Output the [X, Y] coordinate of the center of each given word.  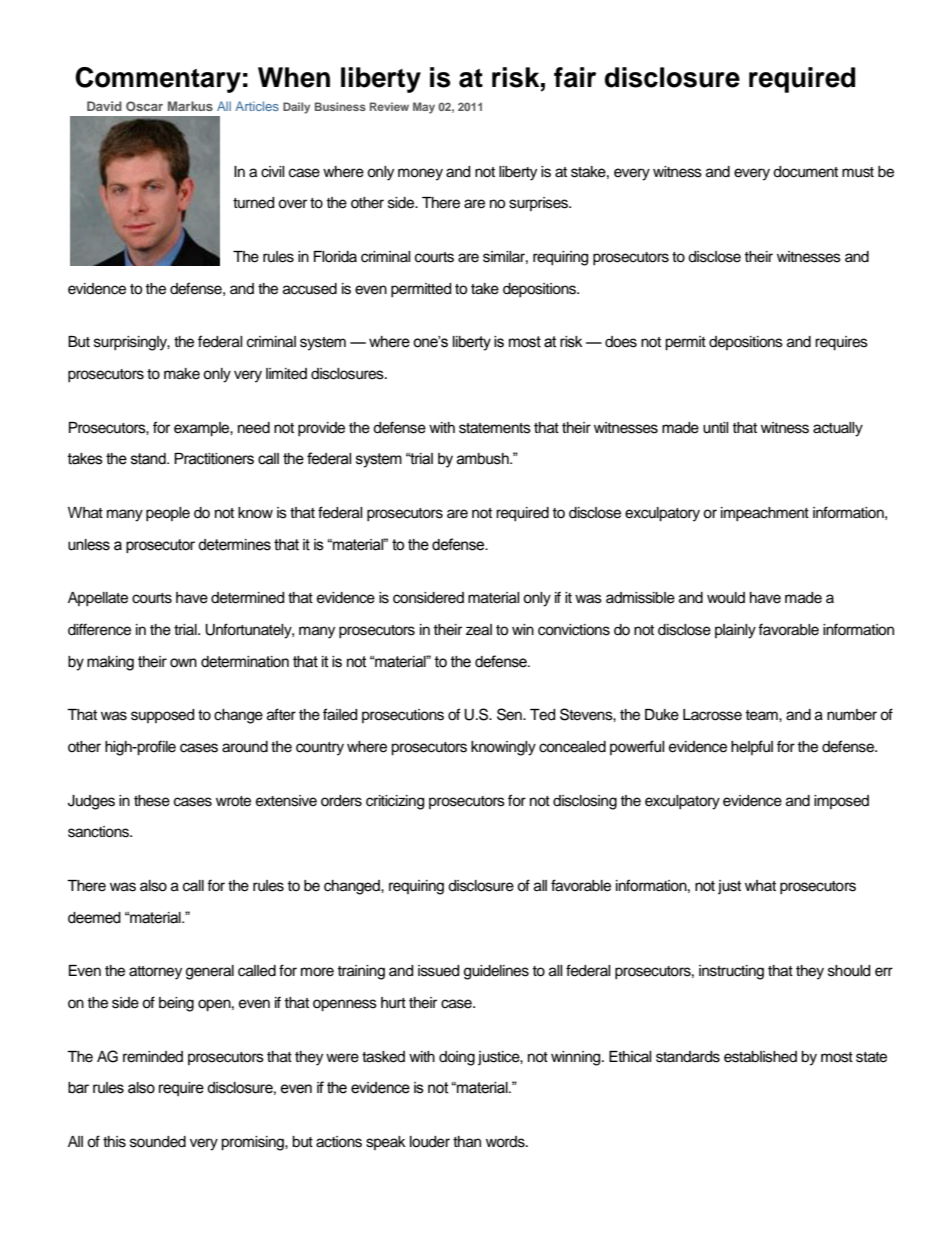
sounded [158, 1142]
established [760, 1057]
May [424, 108]
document [805, 172]
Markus [190, 106]
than [467, 1142]
